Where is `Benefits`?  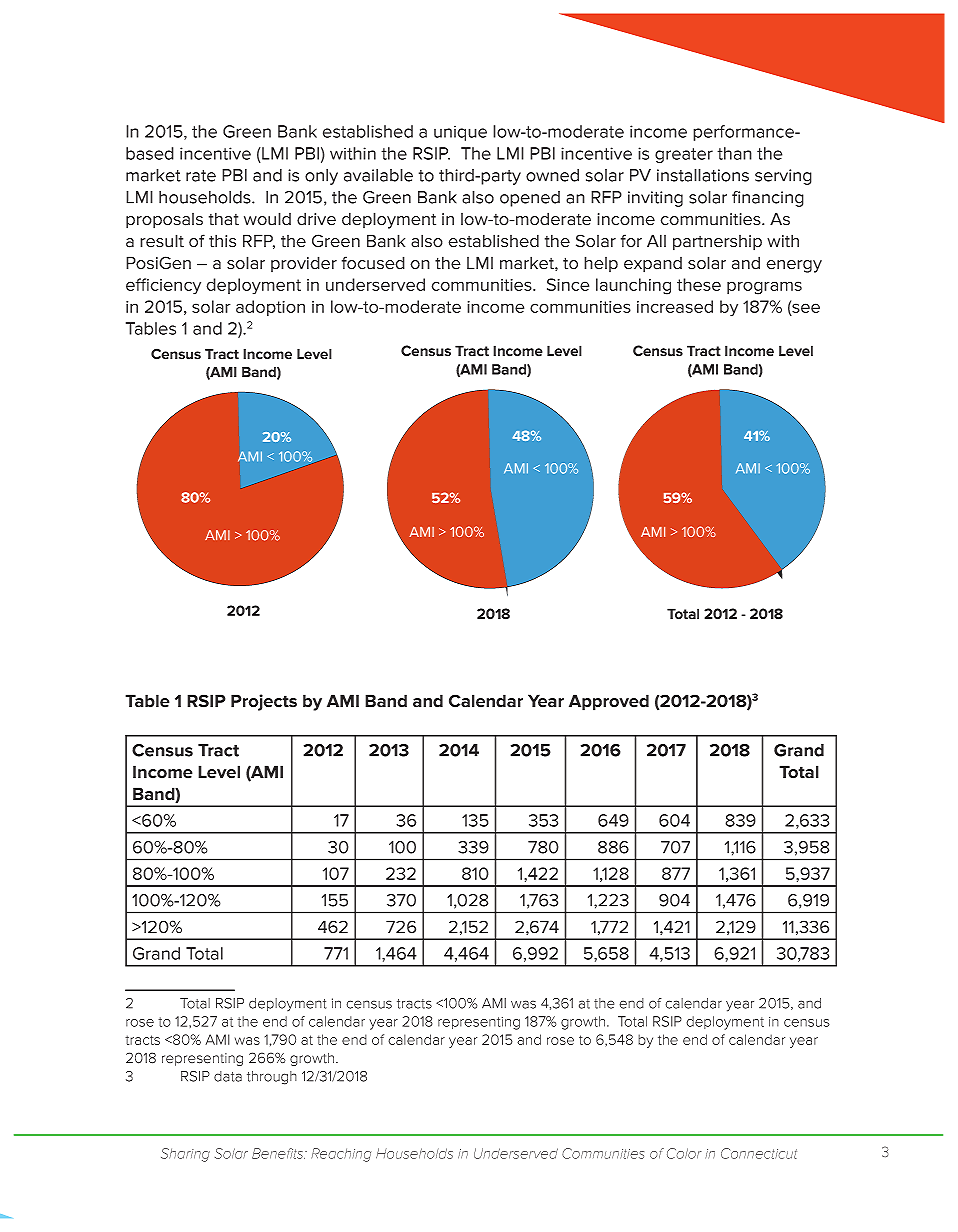 Benefits is located at coordinates (279, 1153).
